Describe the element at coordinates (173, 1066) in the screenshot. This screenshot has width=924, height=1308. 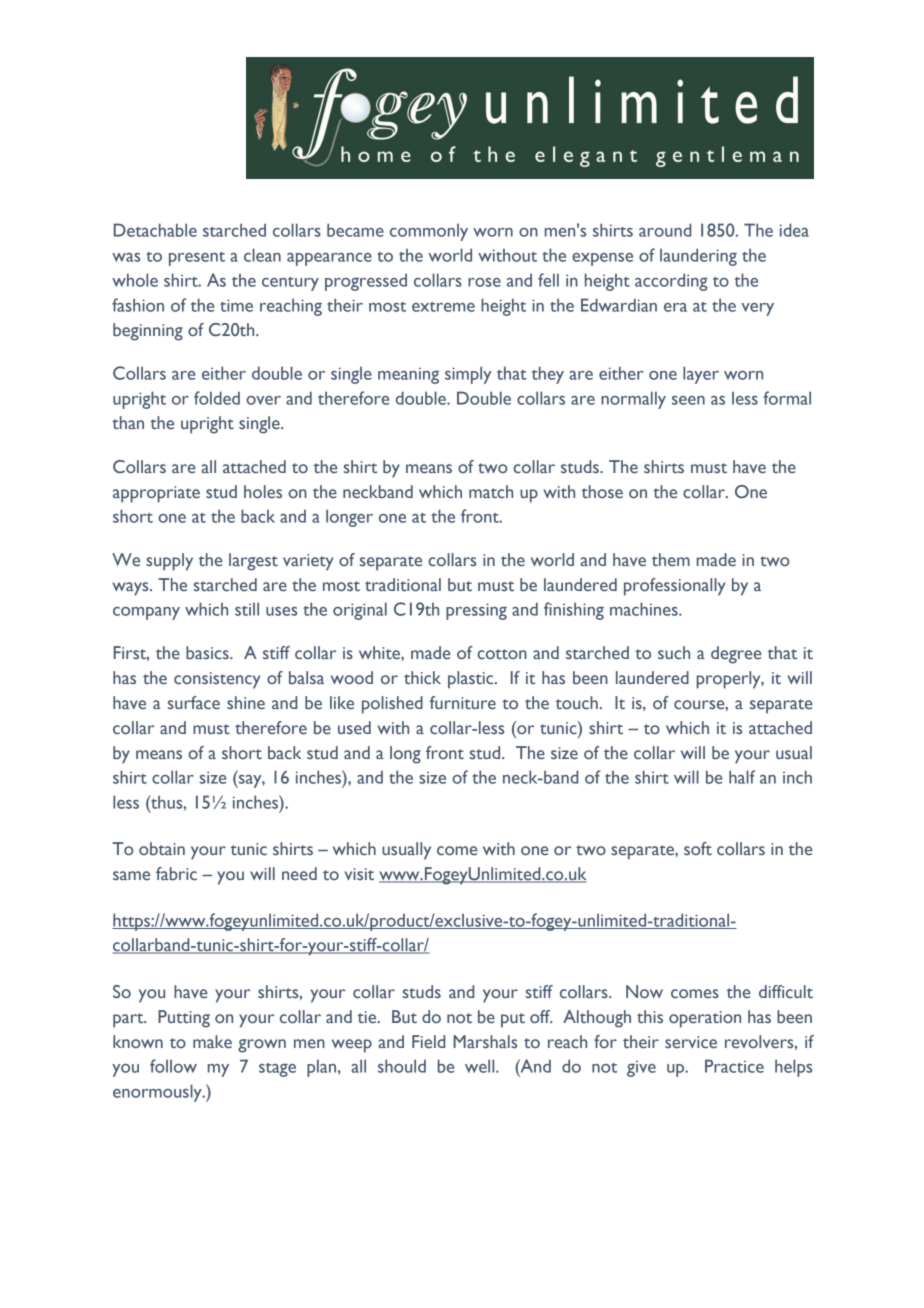
I see `follow` at that location.
